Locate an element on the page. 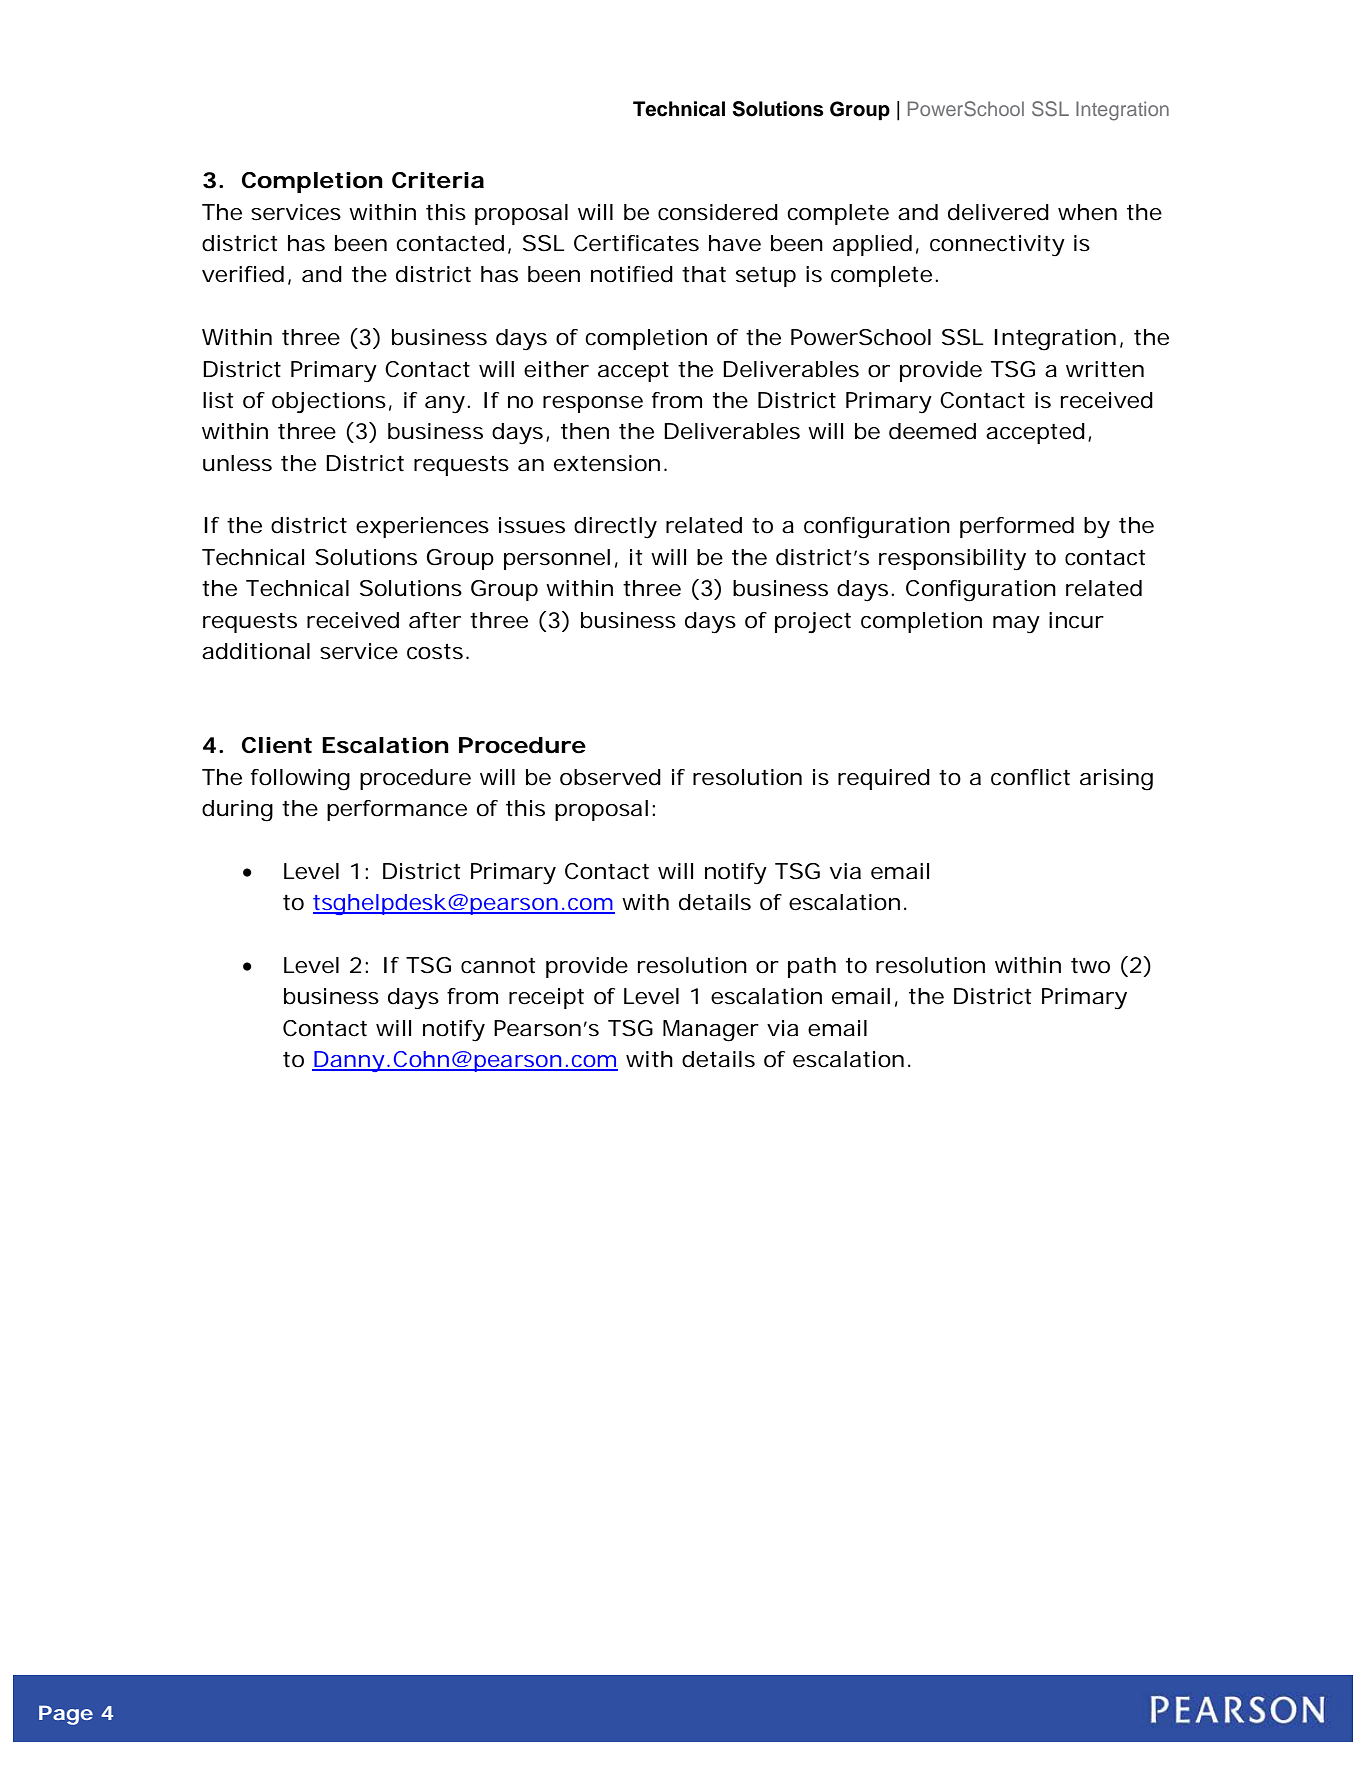  performed is located at coordinates (1017, 527).
